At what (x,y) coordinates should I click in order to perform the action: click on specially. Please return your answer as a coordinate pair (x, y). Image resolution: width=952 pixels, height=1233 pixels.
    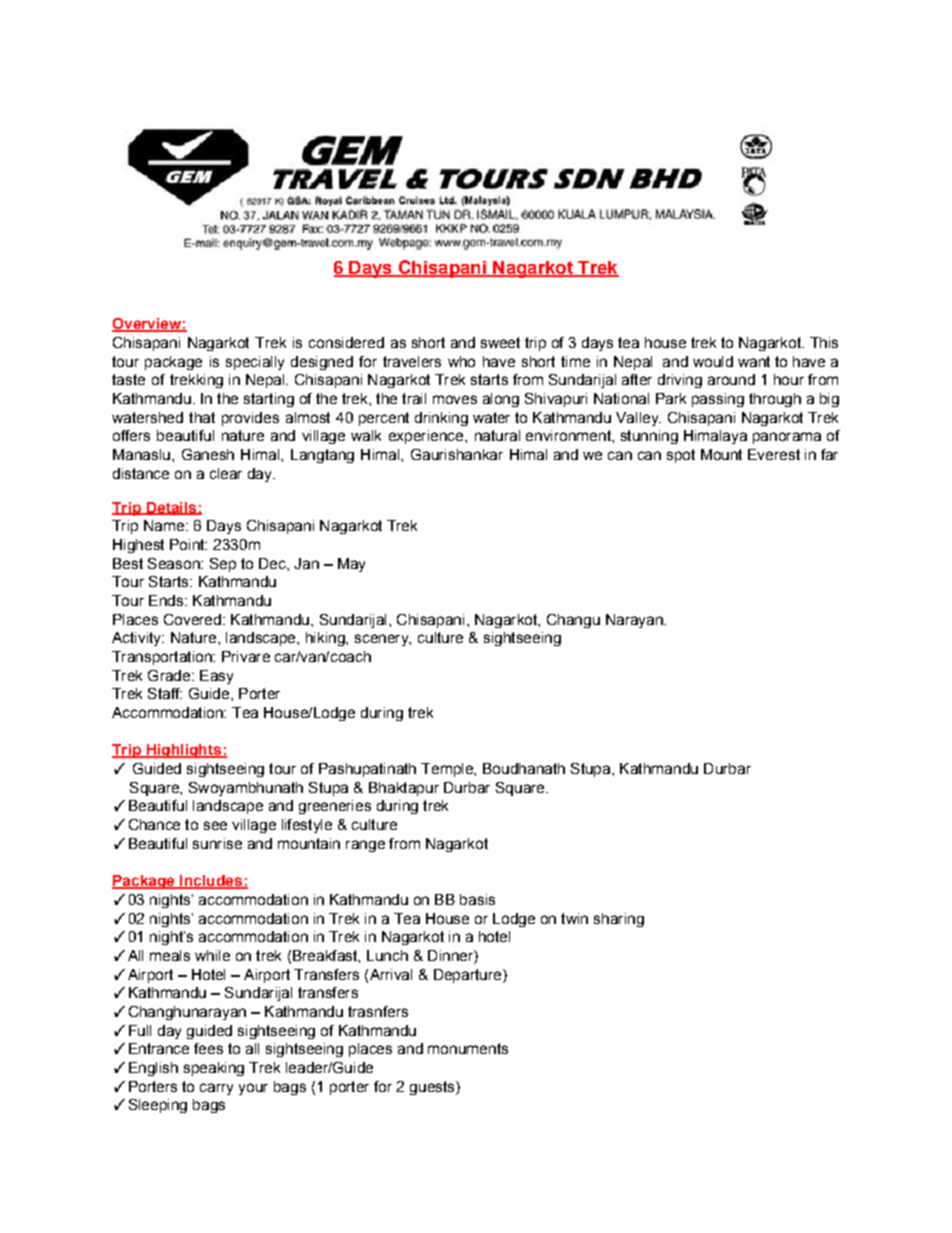
    Looking at the image, I should click on (255, 363).
